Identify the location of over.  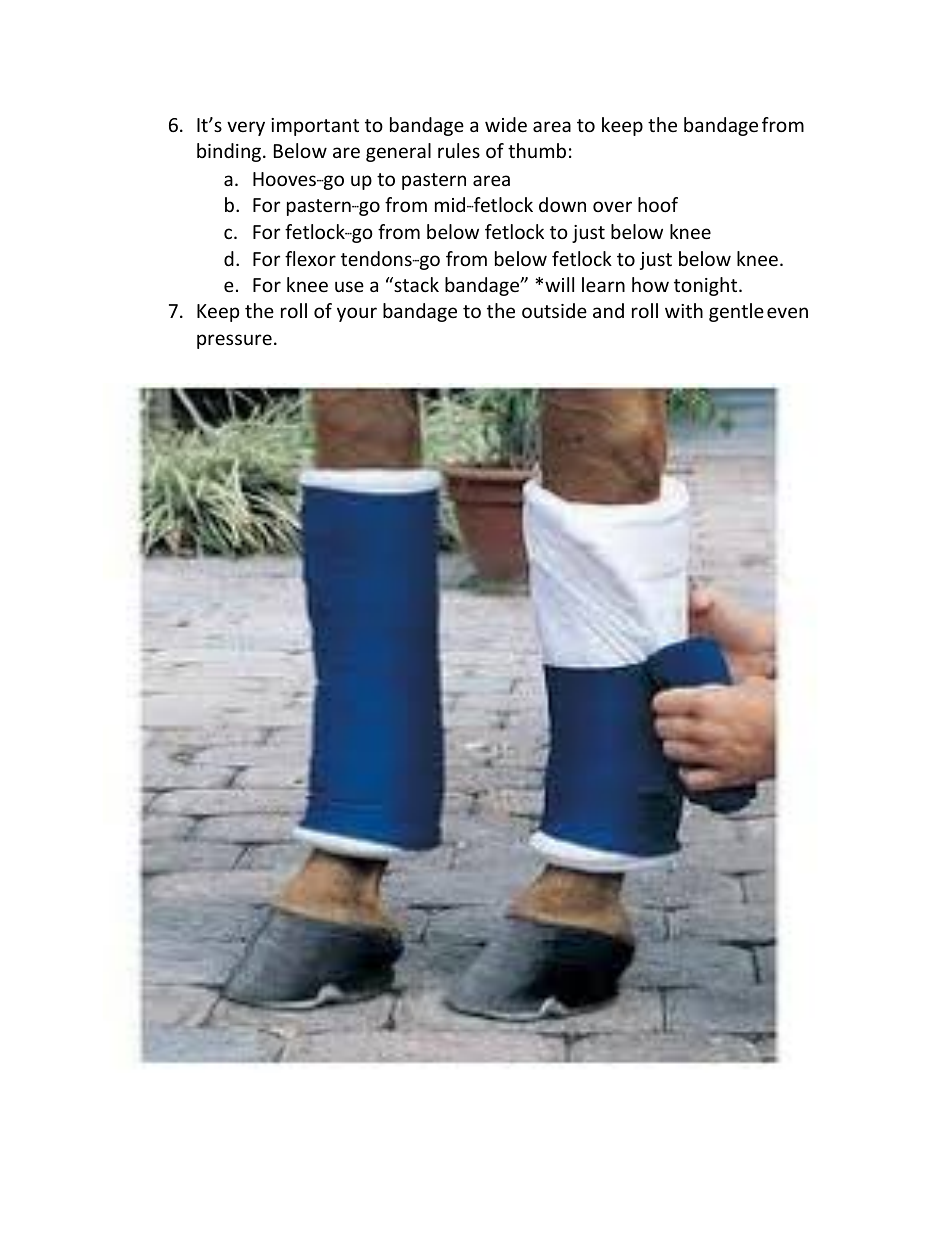
(612, 206).
